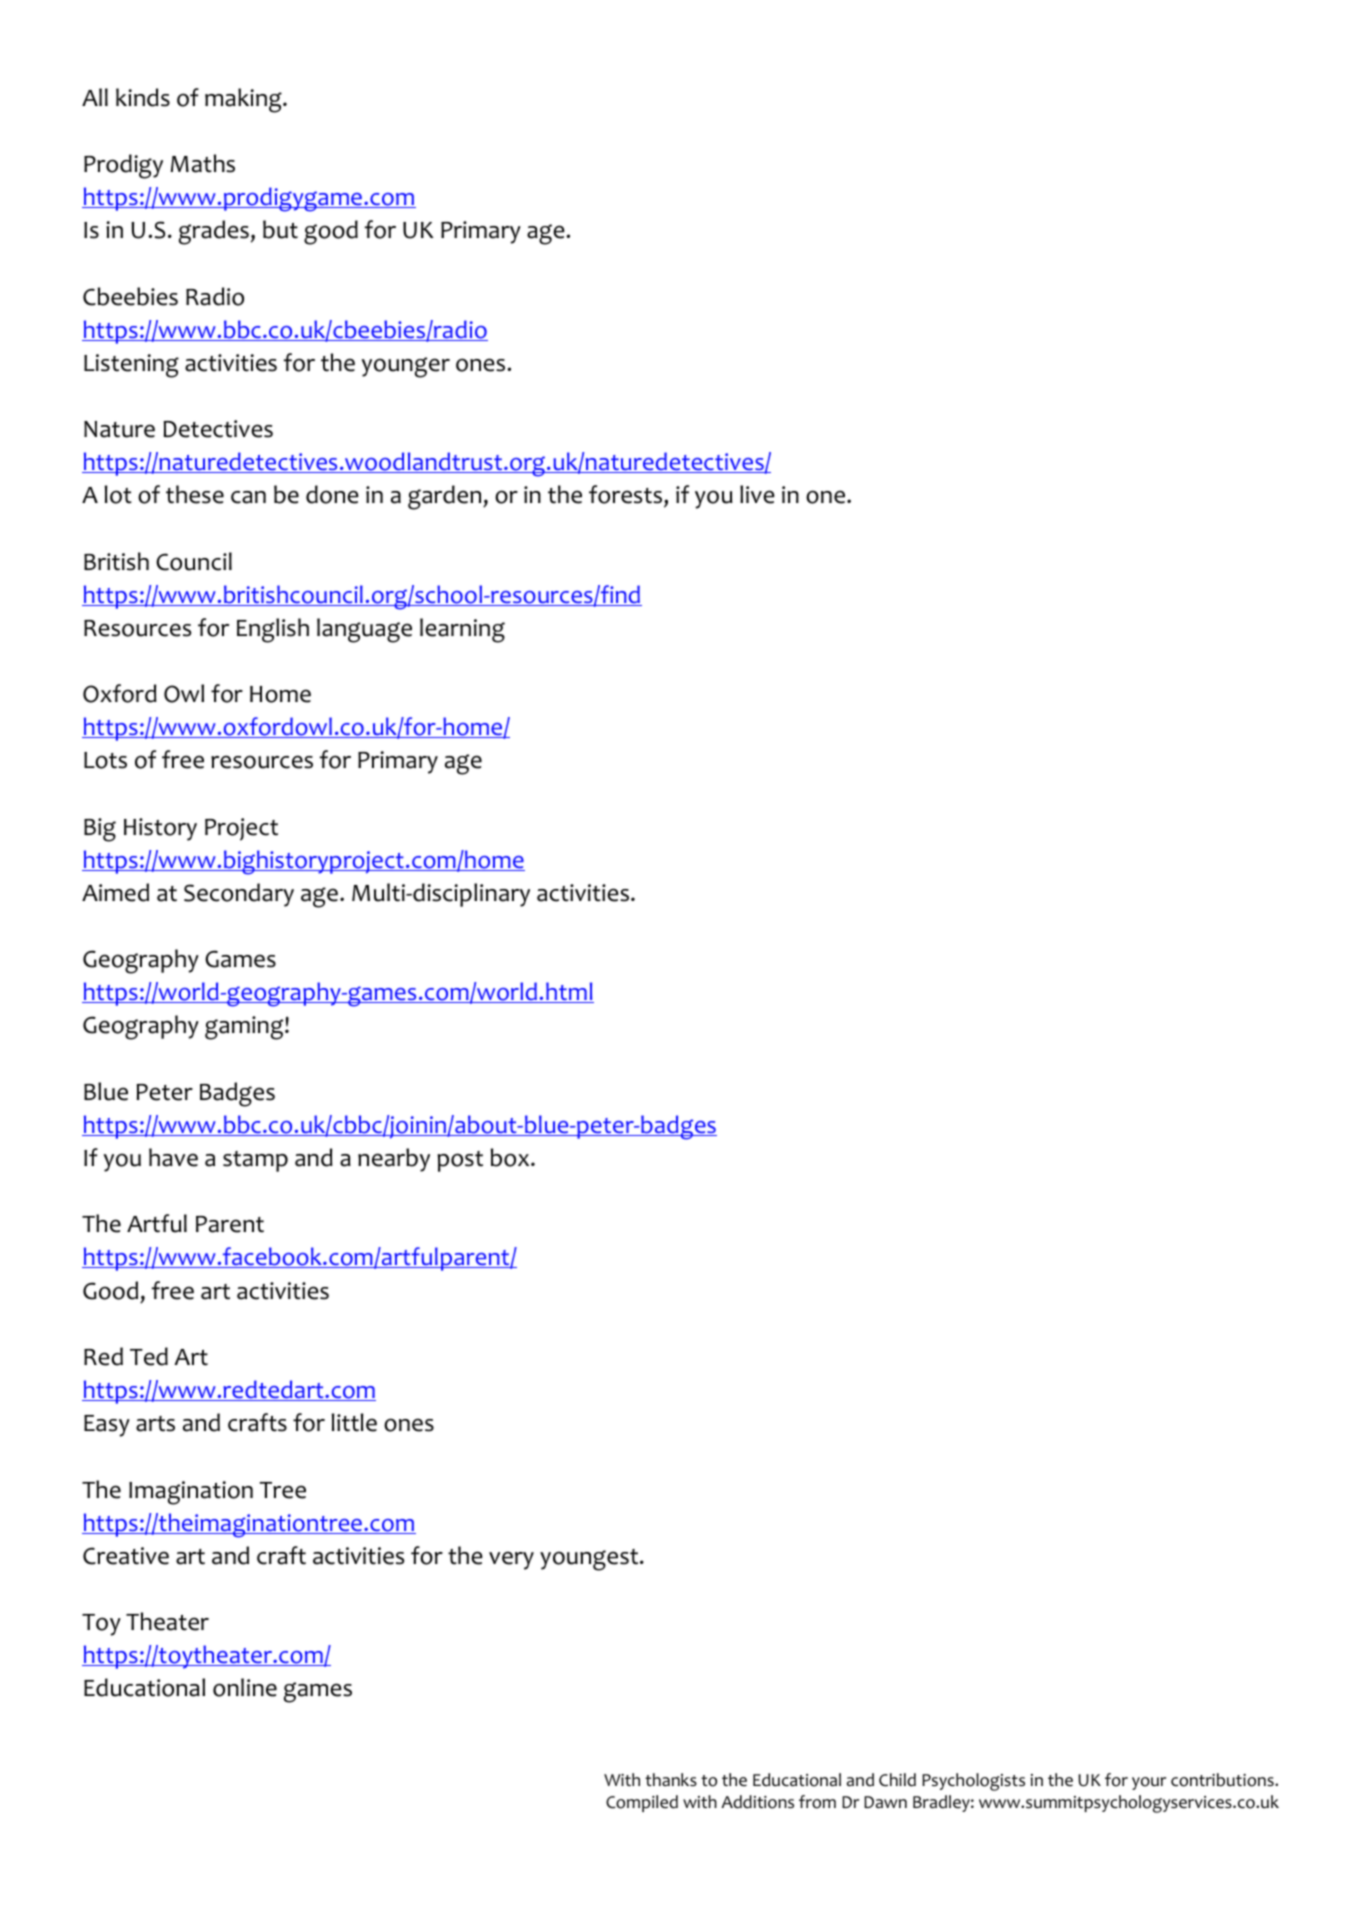 The image size is (1361, 1925). Describe the element at coordinates (405, 367) in the screenshot. I see `younger` at that location.
